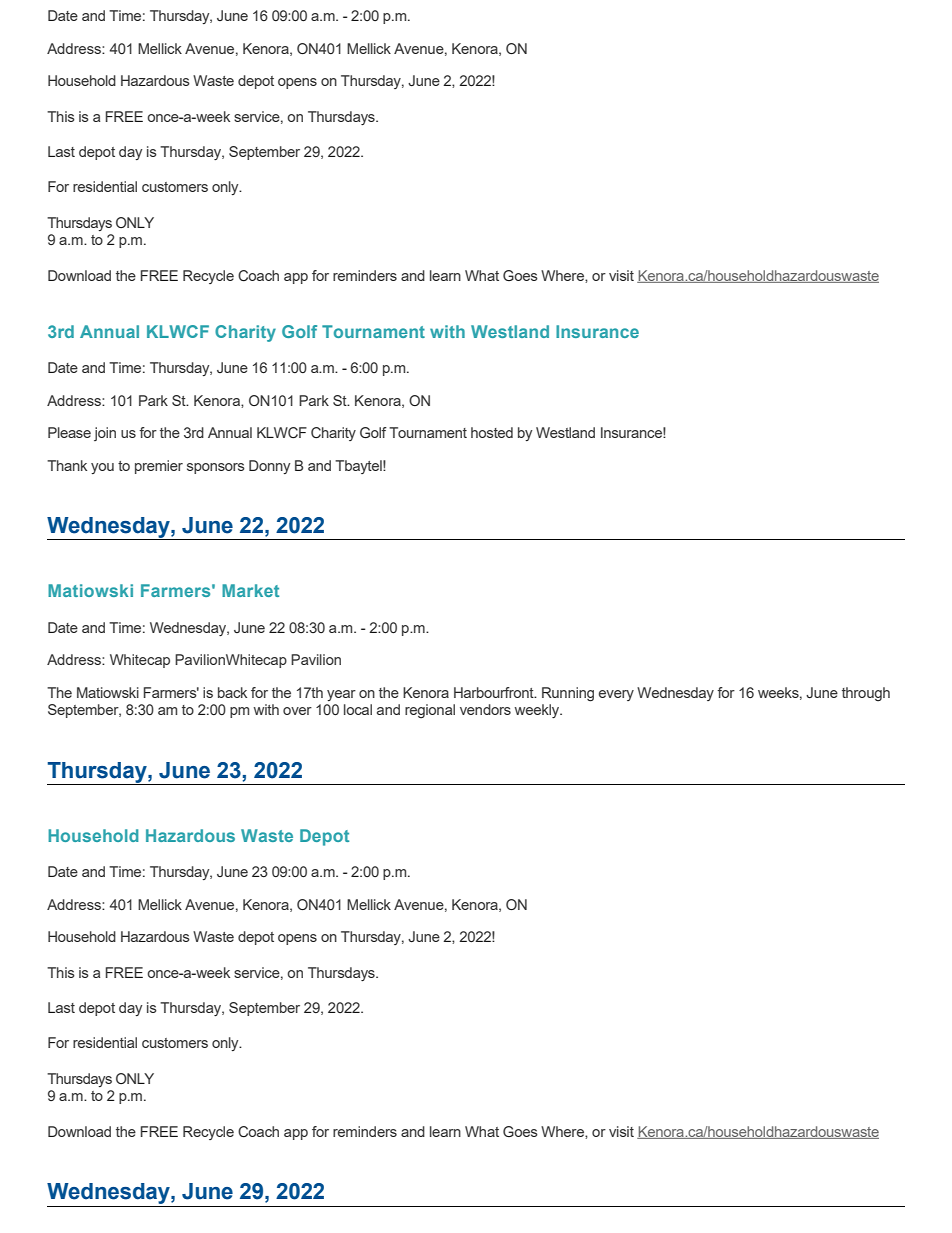  Describe the element at coordinates (159, 467) in the screenshot. I see `premier` at that location.
